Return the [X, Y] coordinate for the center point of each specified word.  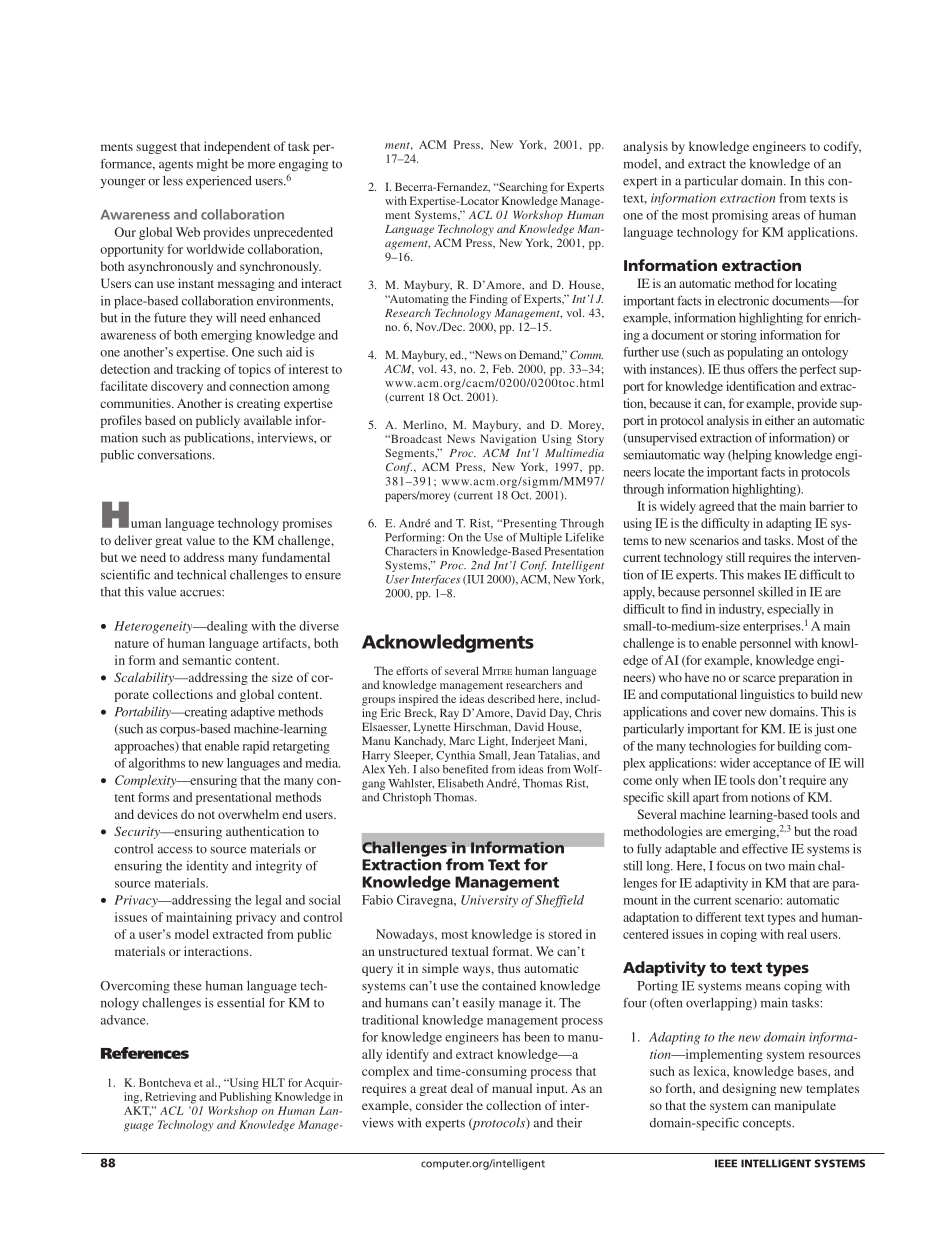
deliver [133, 540]
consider [439, 1105]
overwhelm [248, 814]
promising [740, 216]
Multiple [541, 538]
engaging [303, 165]
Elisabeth [460, 783]
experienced [219, 182]
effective [765, 849]
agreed [716, 507]
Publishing [246, 1098]
